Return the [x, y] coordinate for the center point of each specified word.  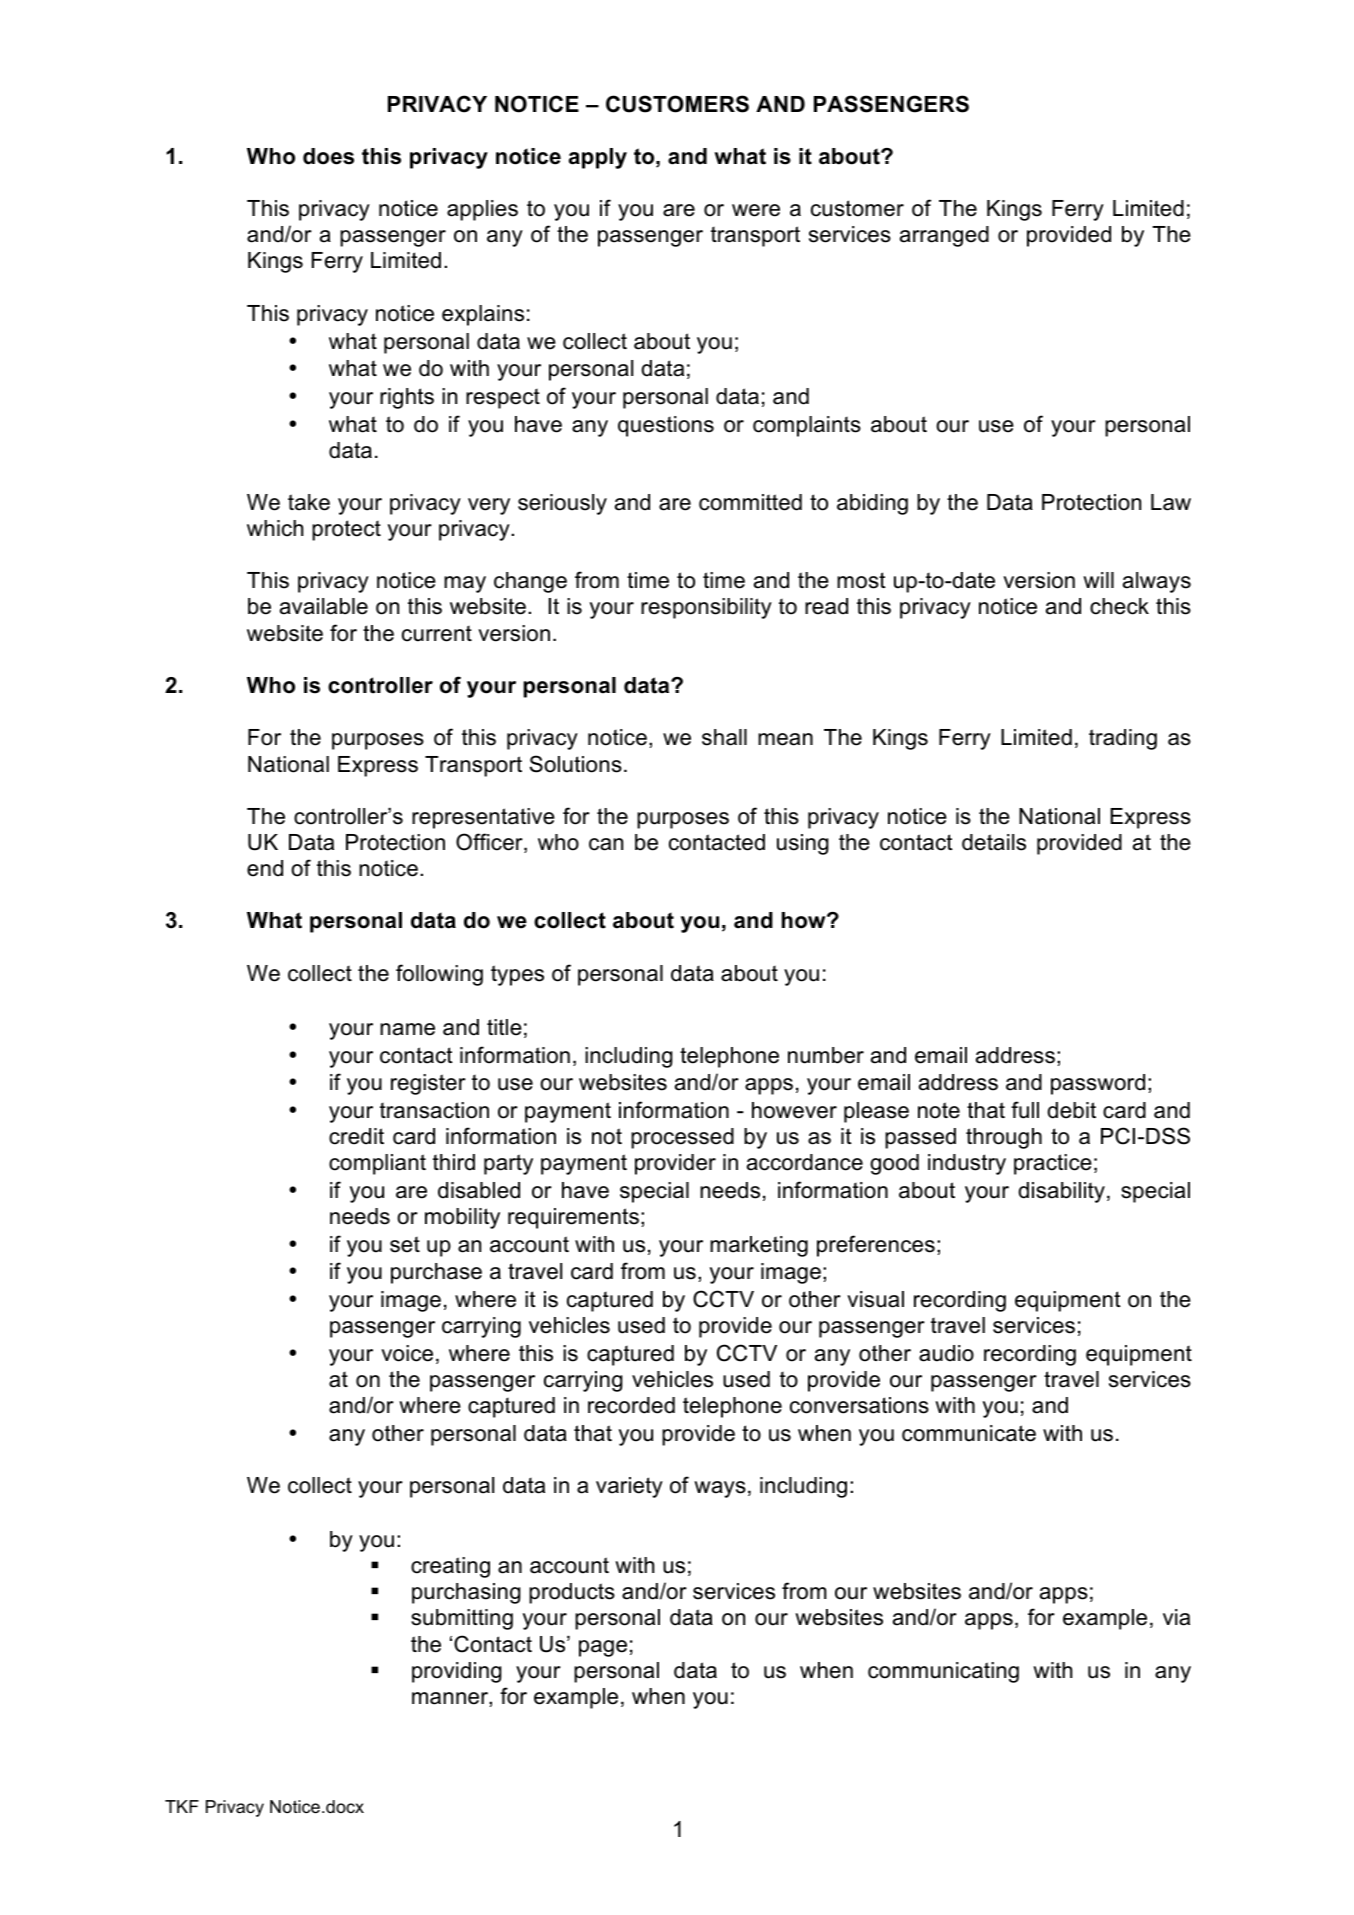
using [803, 844]
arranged [944, 236]
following [439, 975]
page [603, 1648]
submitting [462, 1619]
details [994, 842]
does [328, 156]
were [756, 210]
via [1176, 1617]
